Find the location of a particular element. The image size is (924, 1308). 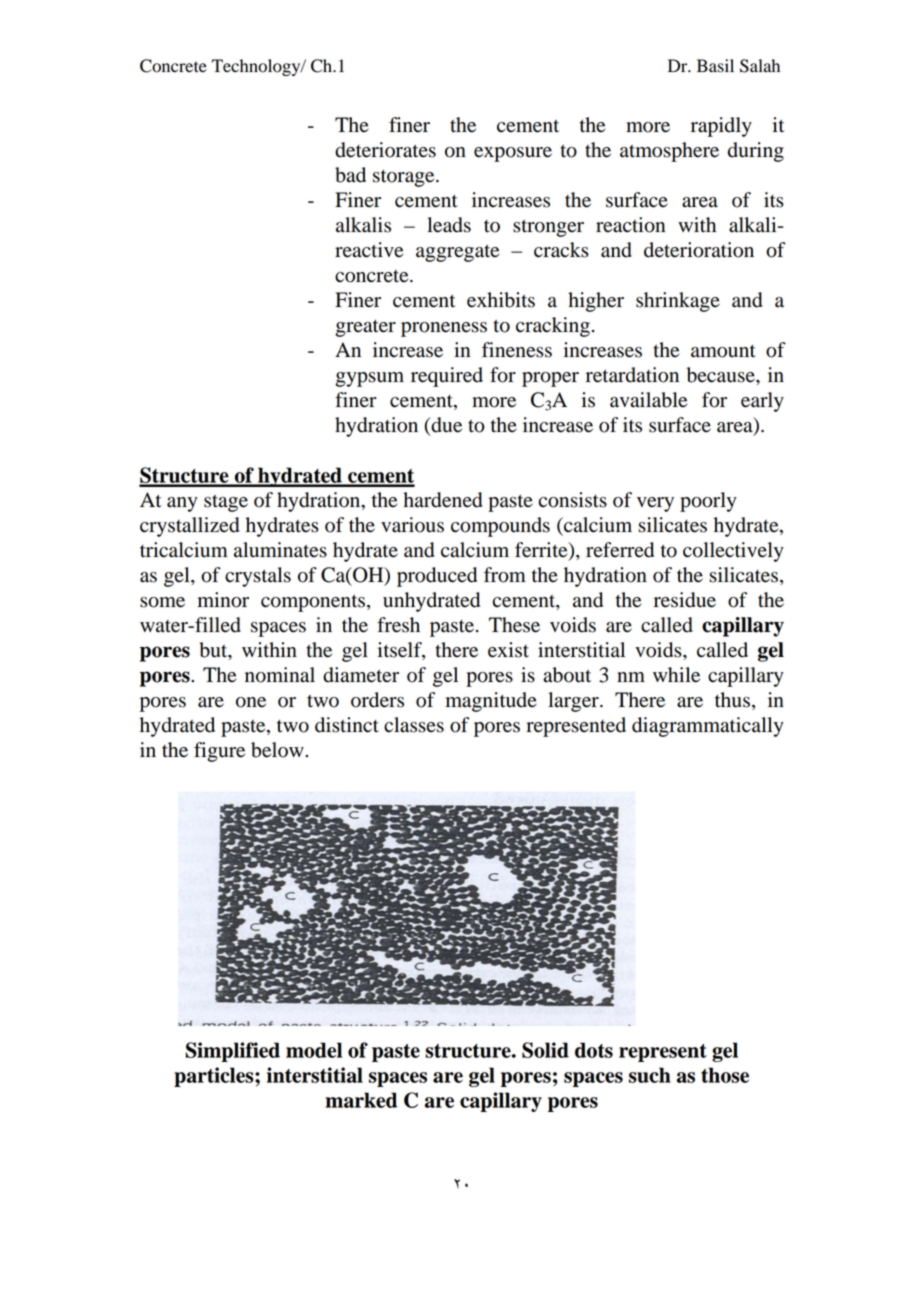

minor is located at coordinates (223, 600).
